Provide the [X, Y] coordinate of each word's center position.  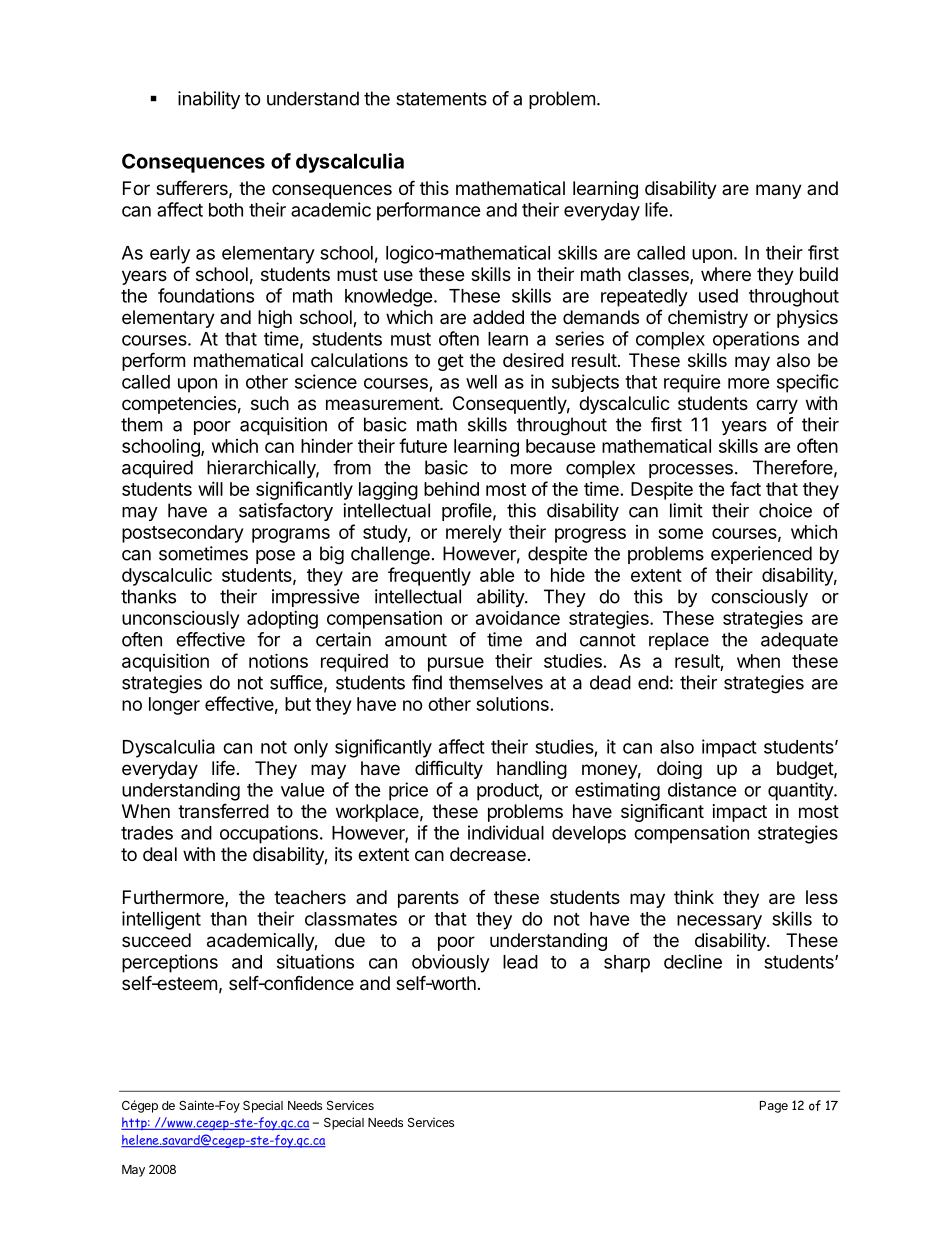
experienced [761, 555]
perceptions [170, 963]
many [779, 191]
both [226, 210]
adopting [282, 620]
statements [441, 99]
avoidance [518, 618]
